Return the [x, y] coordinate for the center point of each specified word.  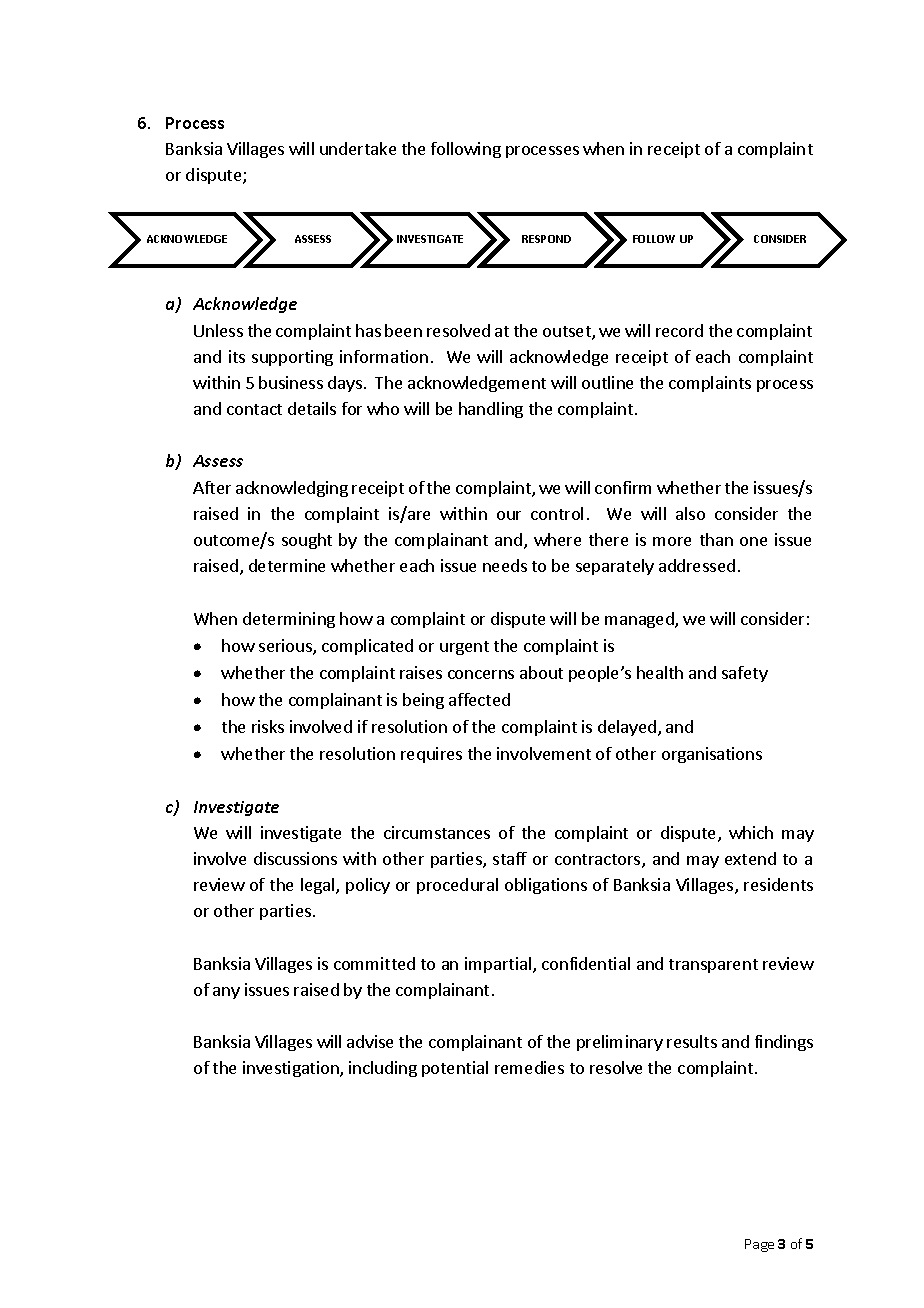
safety [745, 674]
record [679, 330]
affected [479, 699]
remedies [529, 1067]
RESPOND [546, 239]
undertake [358, 148]
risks [268, 726]
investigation [292, 1069]
